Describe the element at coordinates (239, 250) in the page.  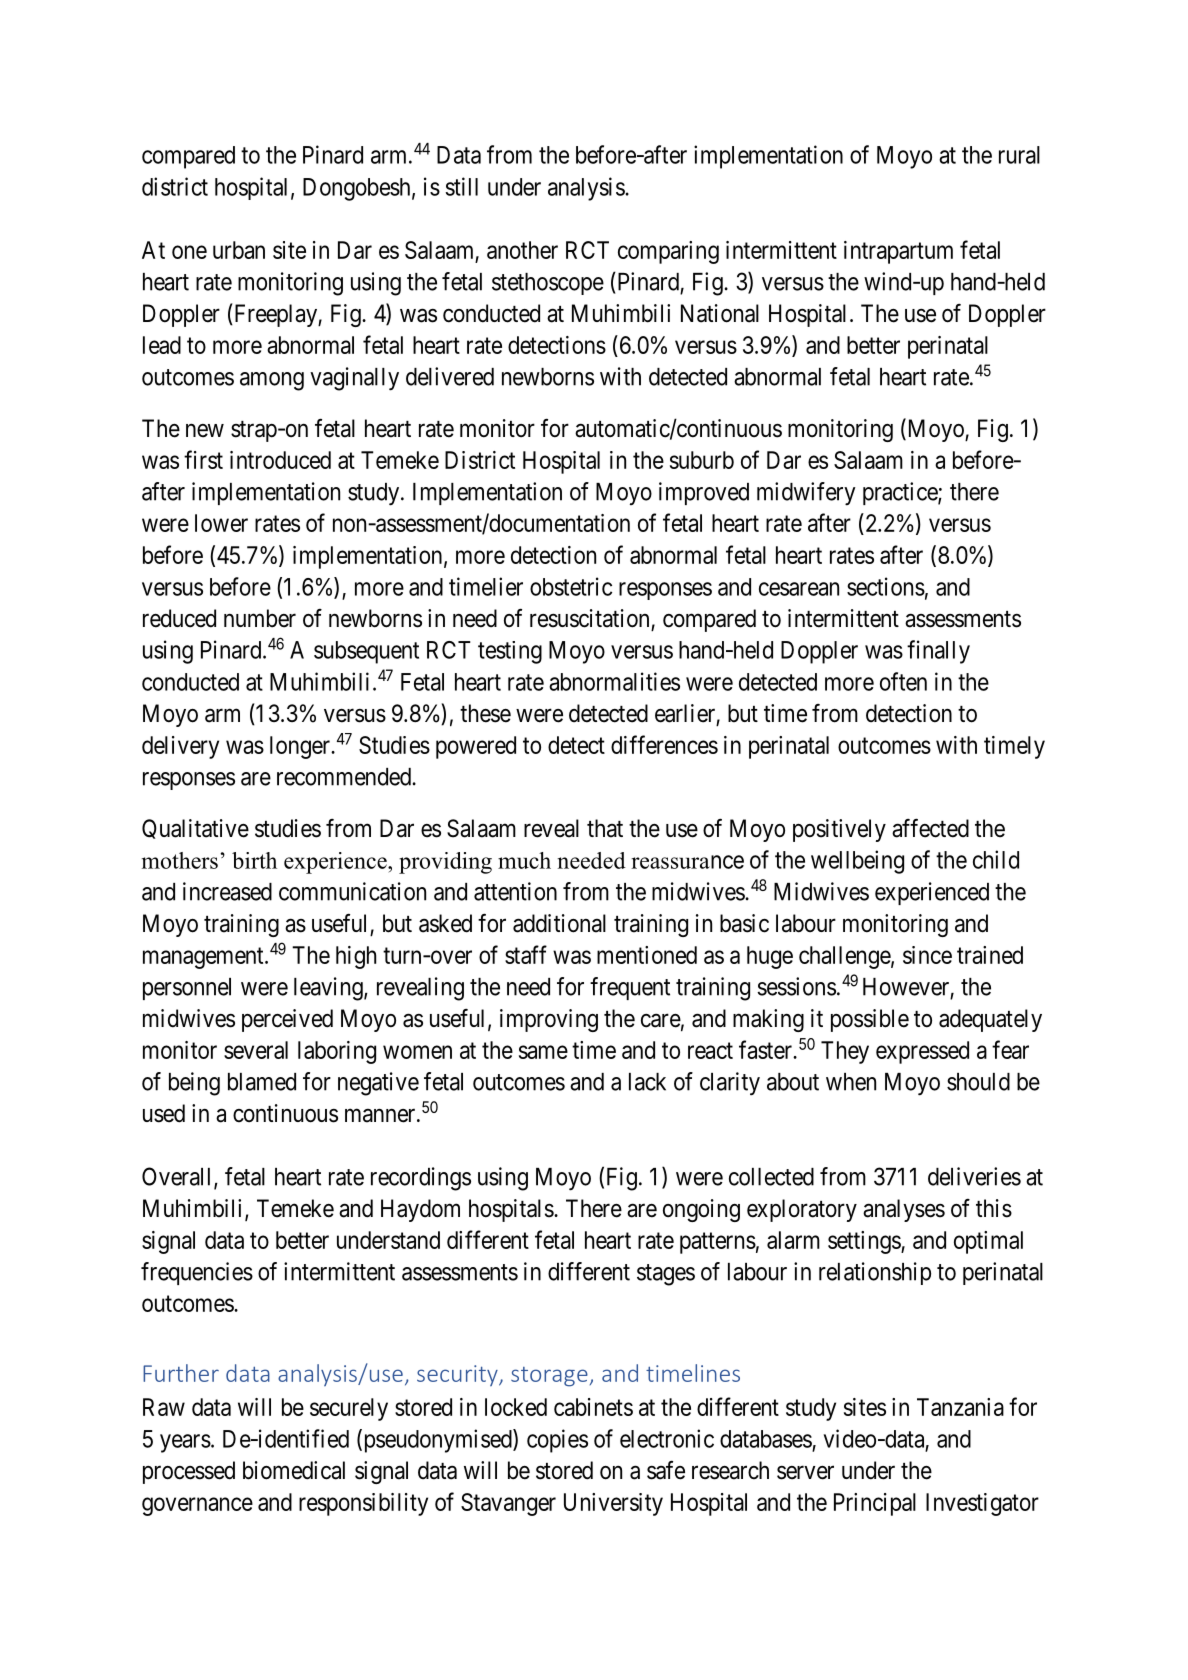
I see `urban` at that location.
